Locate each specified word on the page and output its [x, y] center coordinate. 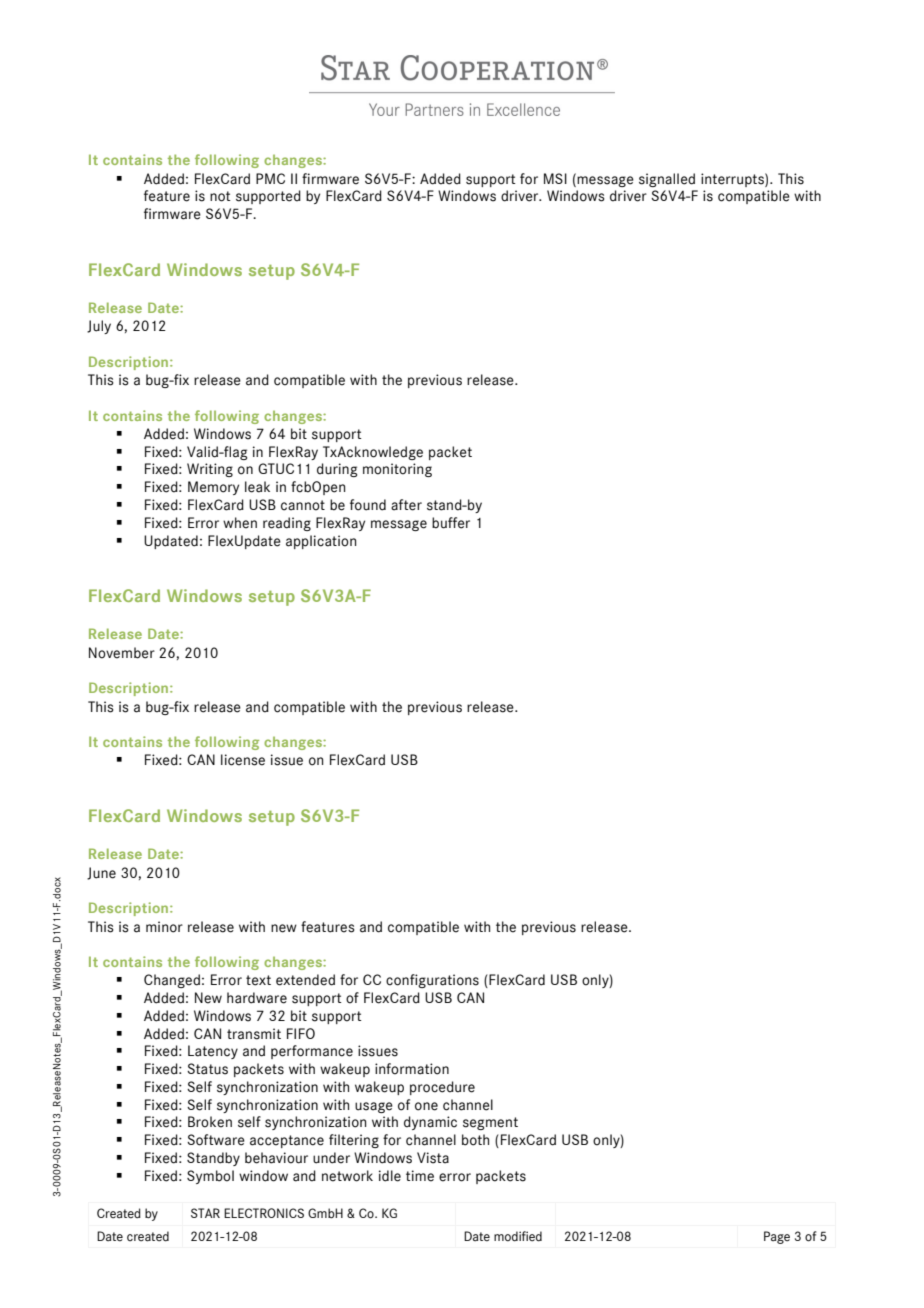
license [243, 760]
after [406, 505]
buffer [451, 523]
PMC [270, 178]
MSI [555, 178]
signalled [667, 180]
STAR [205, 1213]
